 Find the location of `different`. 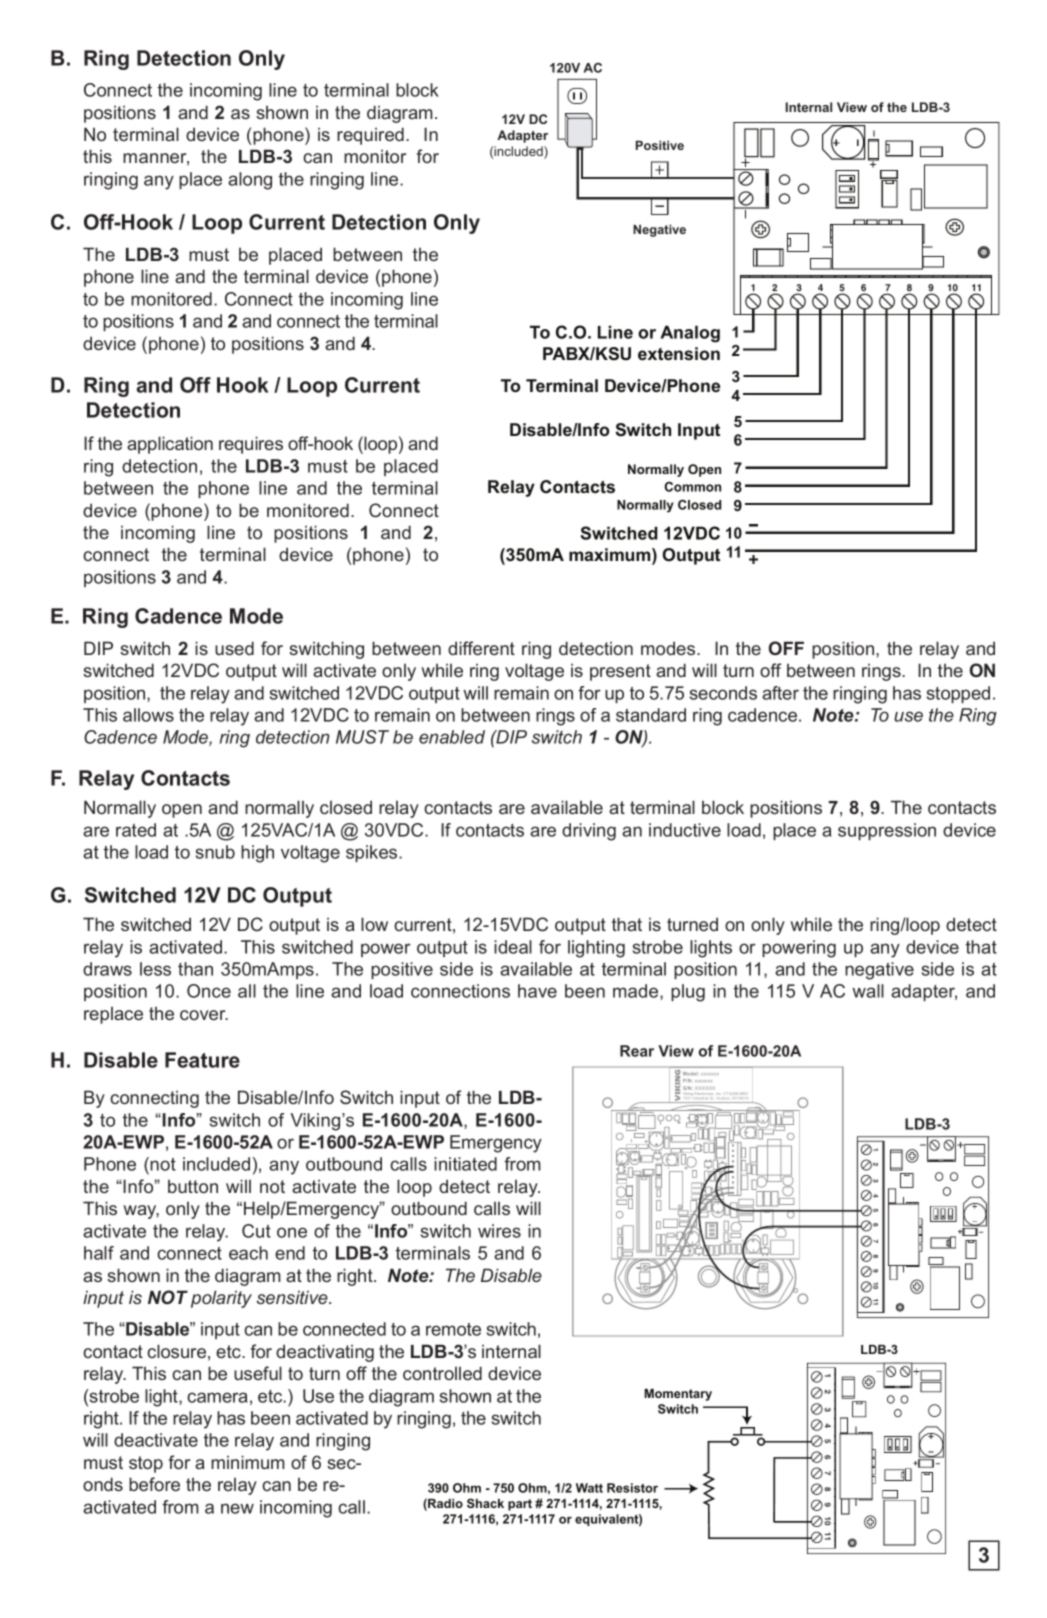

different is located at coordinates (481, 648).
